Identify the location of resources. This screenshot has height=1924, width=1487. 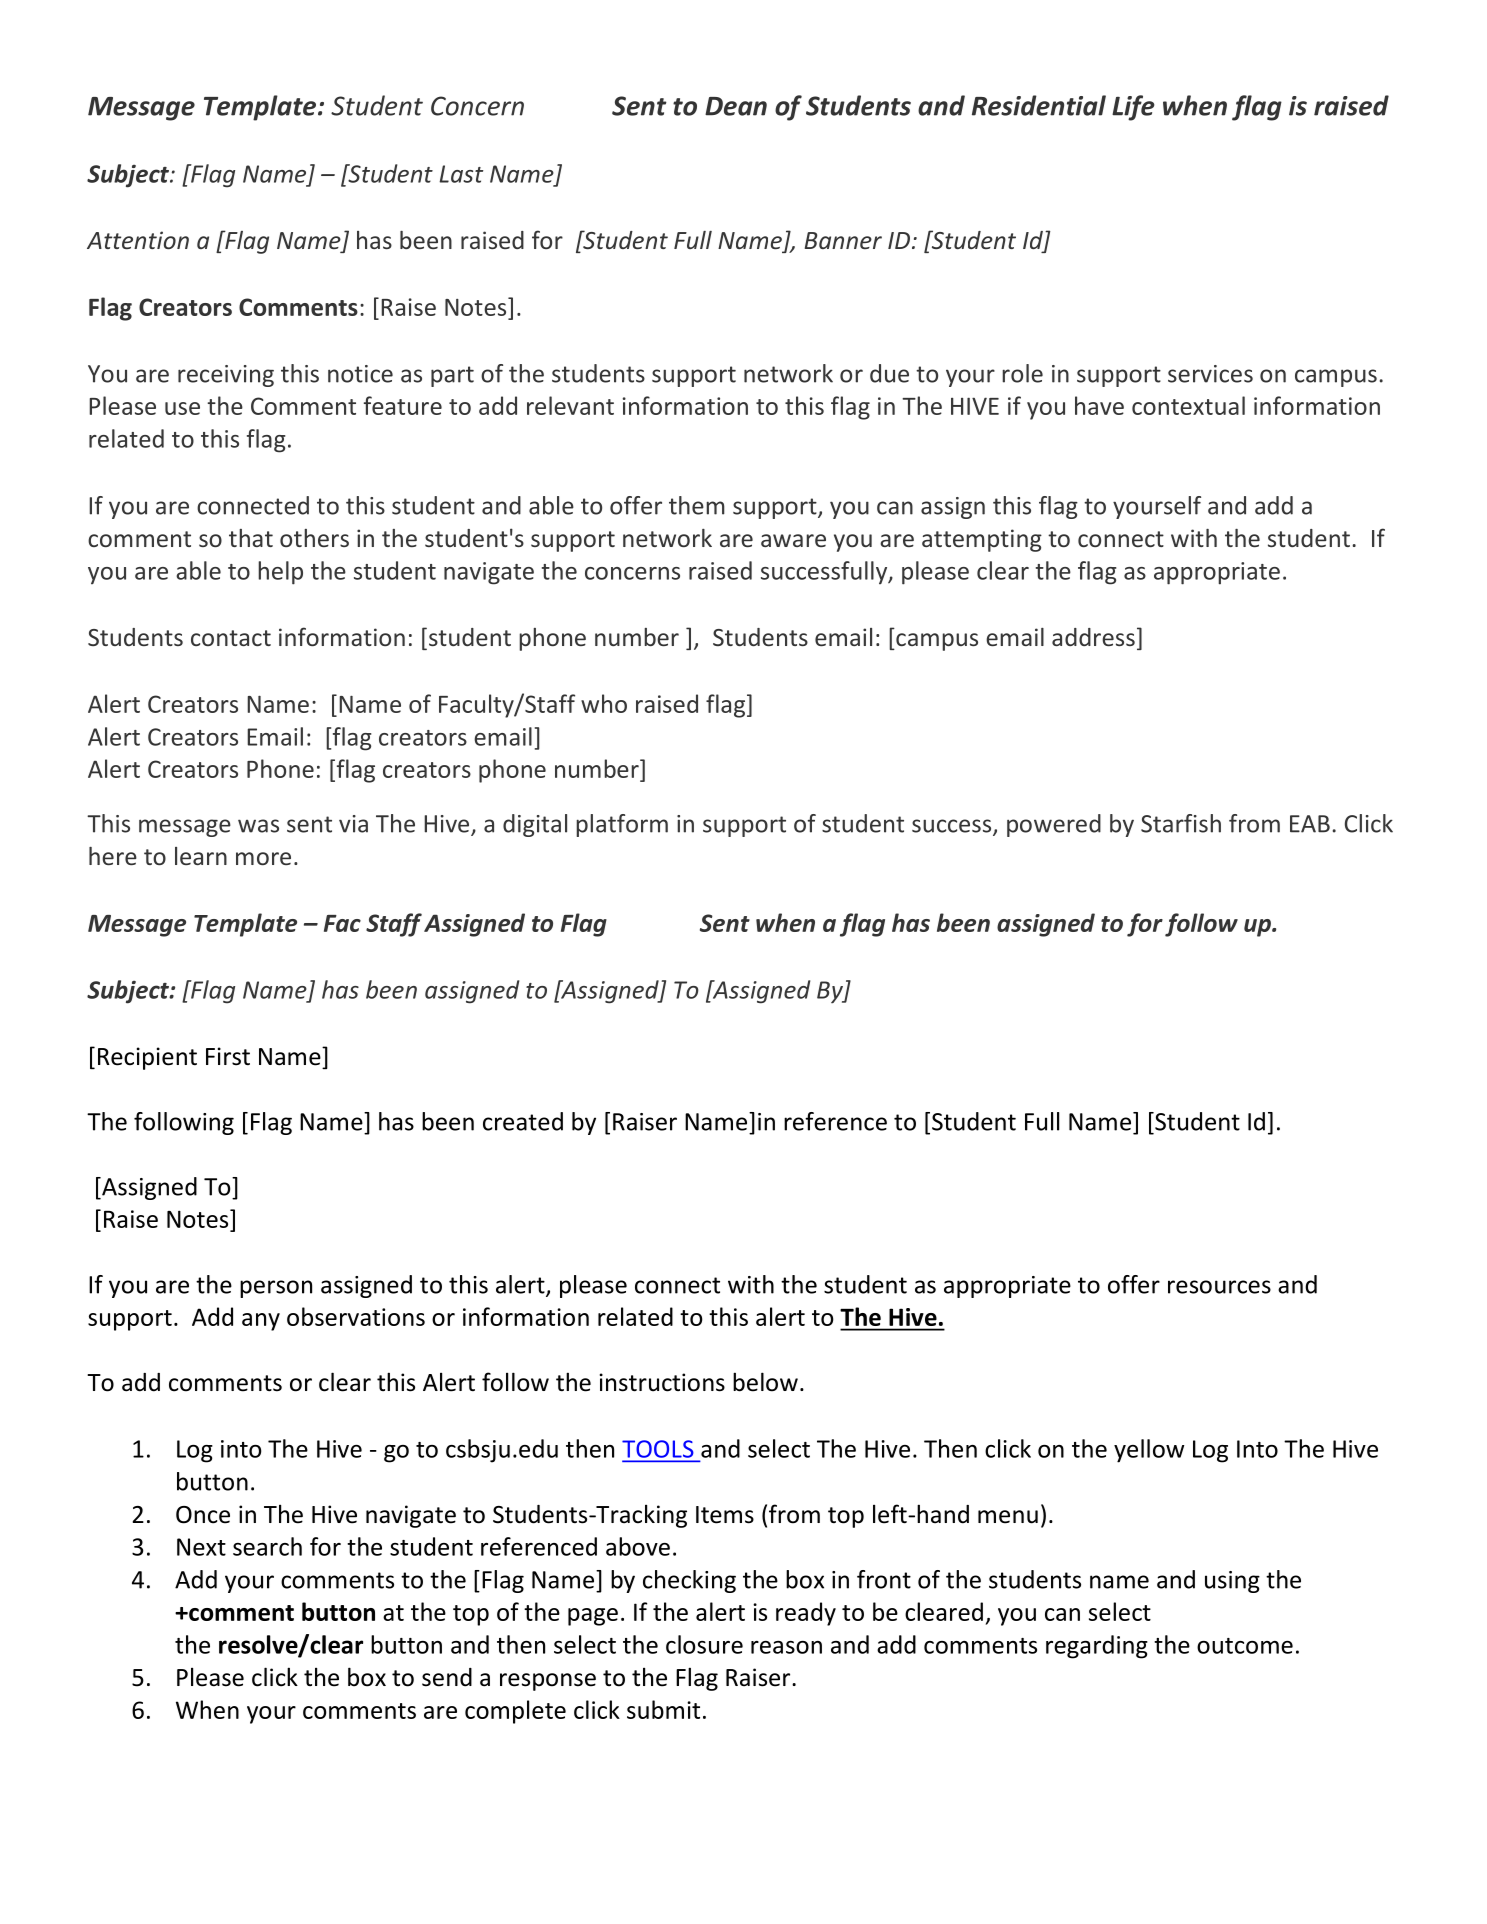
(1219, 1287).
